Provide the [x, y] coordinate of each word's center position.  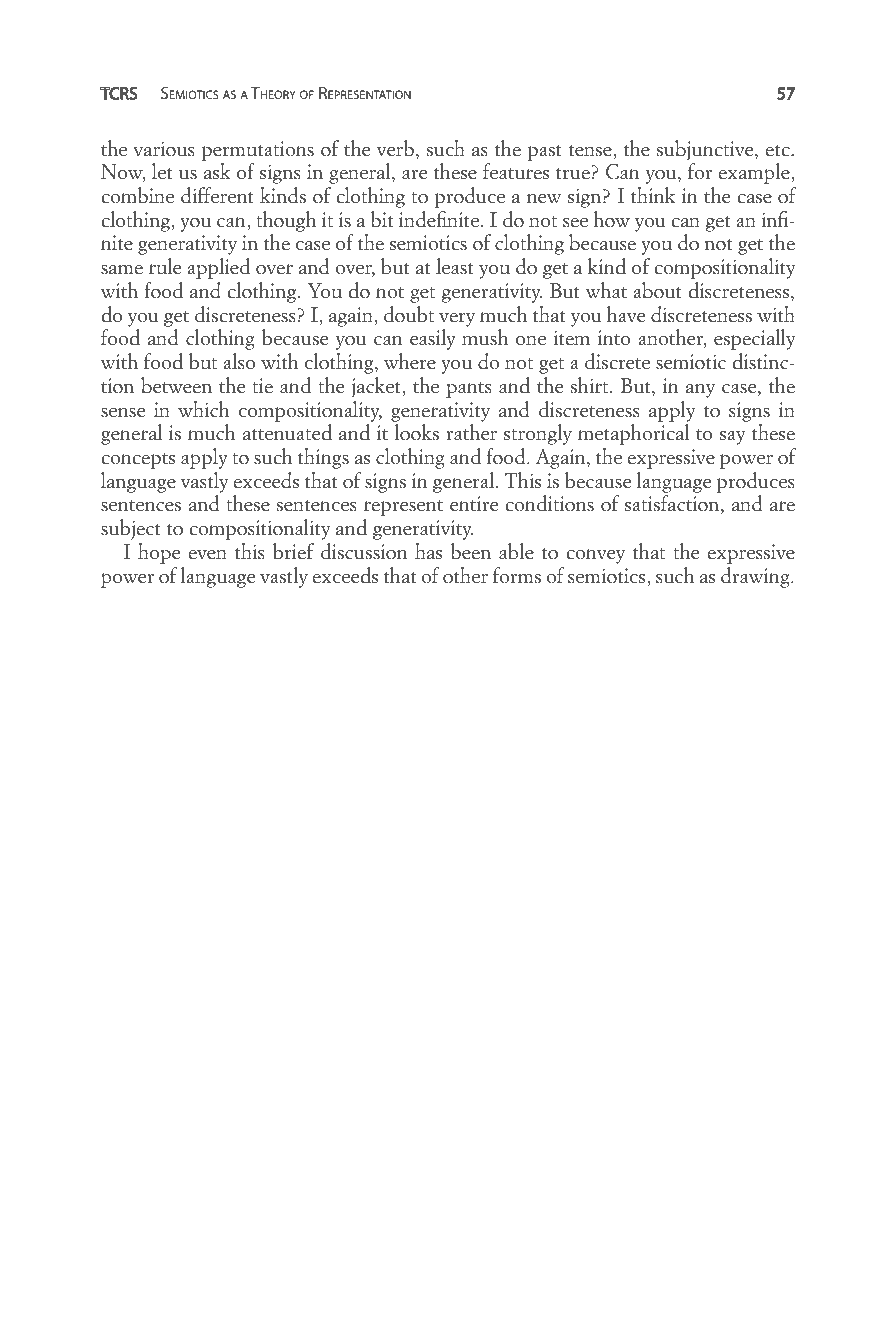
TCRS [119, 93]
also [239, 361]
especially [754, 339]
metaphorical [633, 434]
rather [471, 432]
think [653, 195]
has [428, 551]
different [217, 195]
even [207, 554]
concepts [138, 461]
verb [395, 148]
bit [381, 219]
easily [433, 339]
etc [778, 151]
